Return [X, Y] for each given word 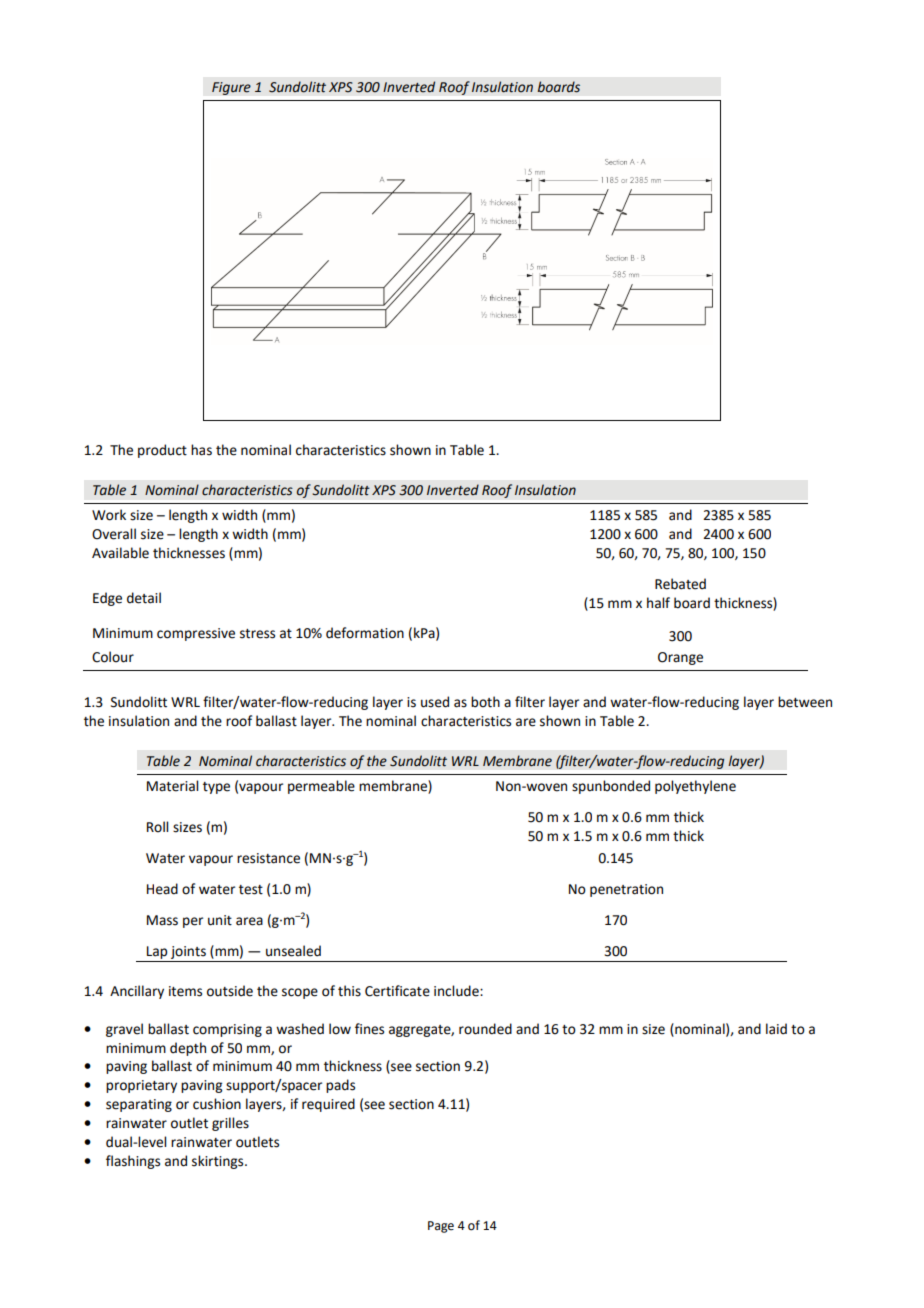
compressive [196, 634]
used [435, 702]
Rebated [680, 584]
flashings [133, 1162]
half [658, 603]
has [201, 450]
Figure [231, 88]
